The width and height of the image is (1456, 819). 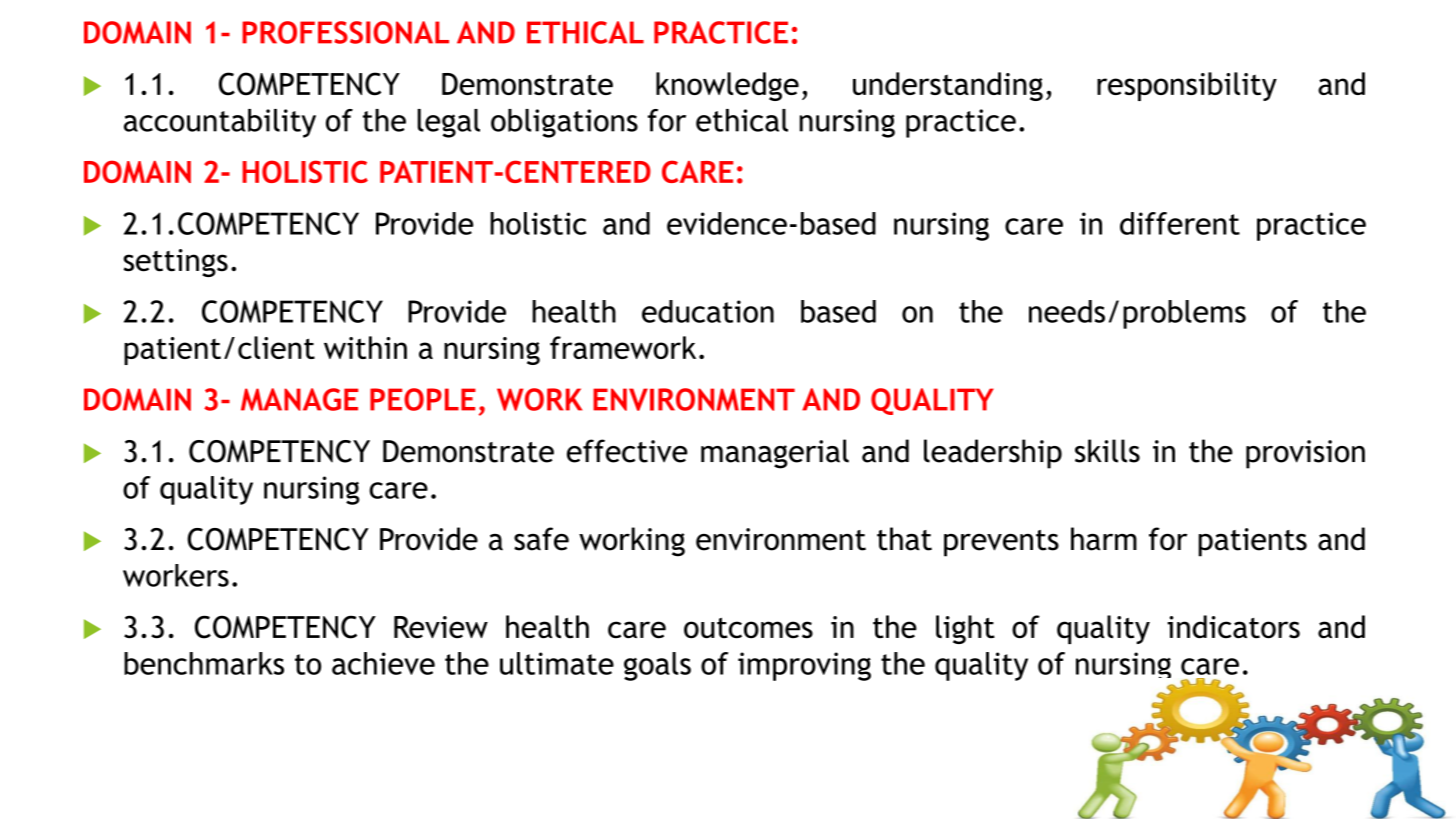 I want to click on provision, so click(x=1305, y=454).
